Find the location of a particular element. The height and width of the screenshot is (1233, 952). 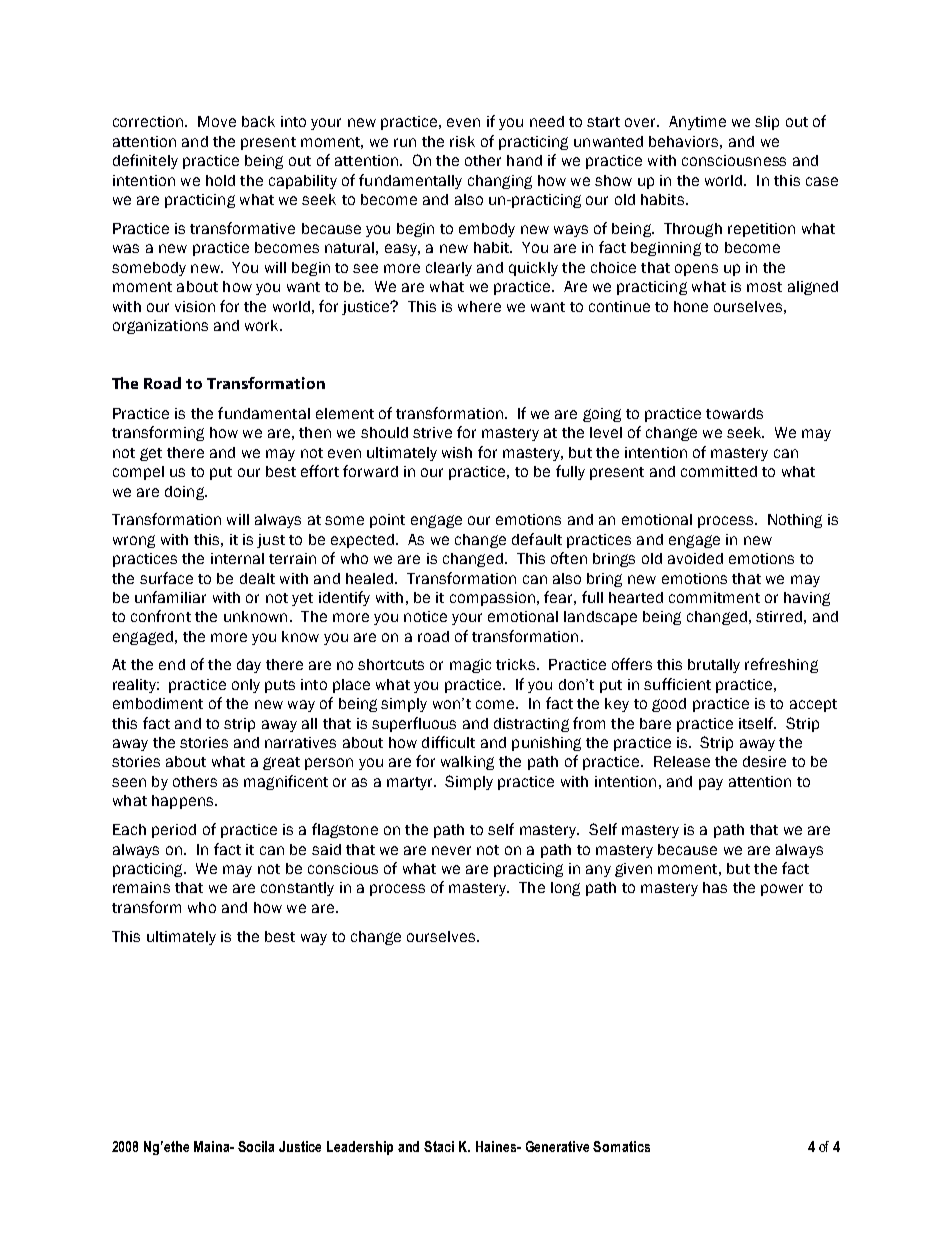

wish is located at coordinates (457, 452).
